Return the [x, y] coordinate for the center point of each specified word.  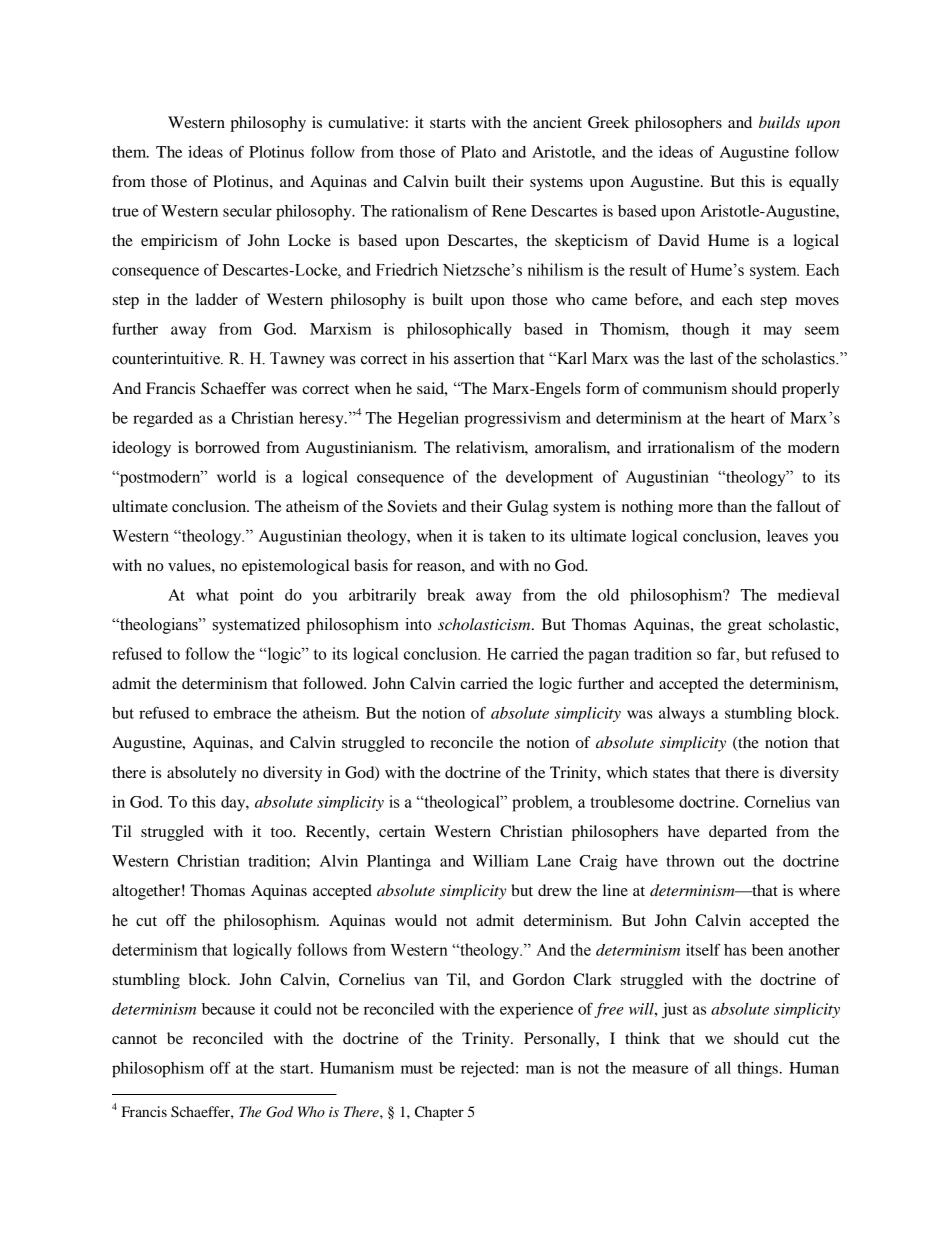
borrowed [227, 447]
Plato [478, 152]
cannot [134, 1039]
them [130, 152]
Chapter [439, 1113]
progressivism [512, 420]
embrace [242, 713]
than [731, 506]
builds [779, 122]
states [671, 773]
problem [542, 803]
